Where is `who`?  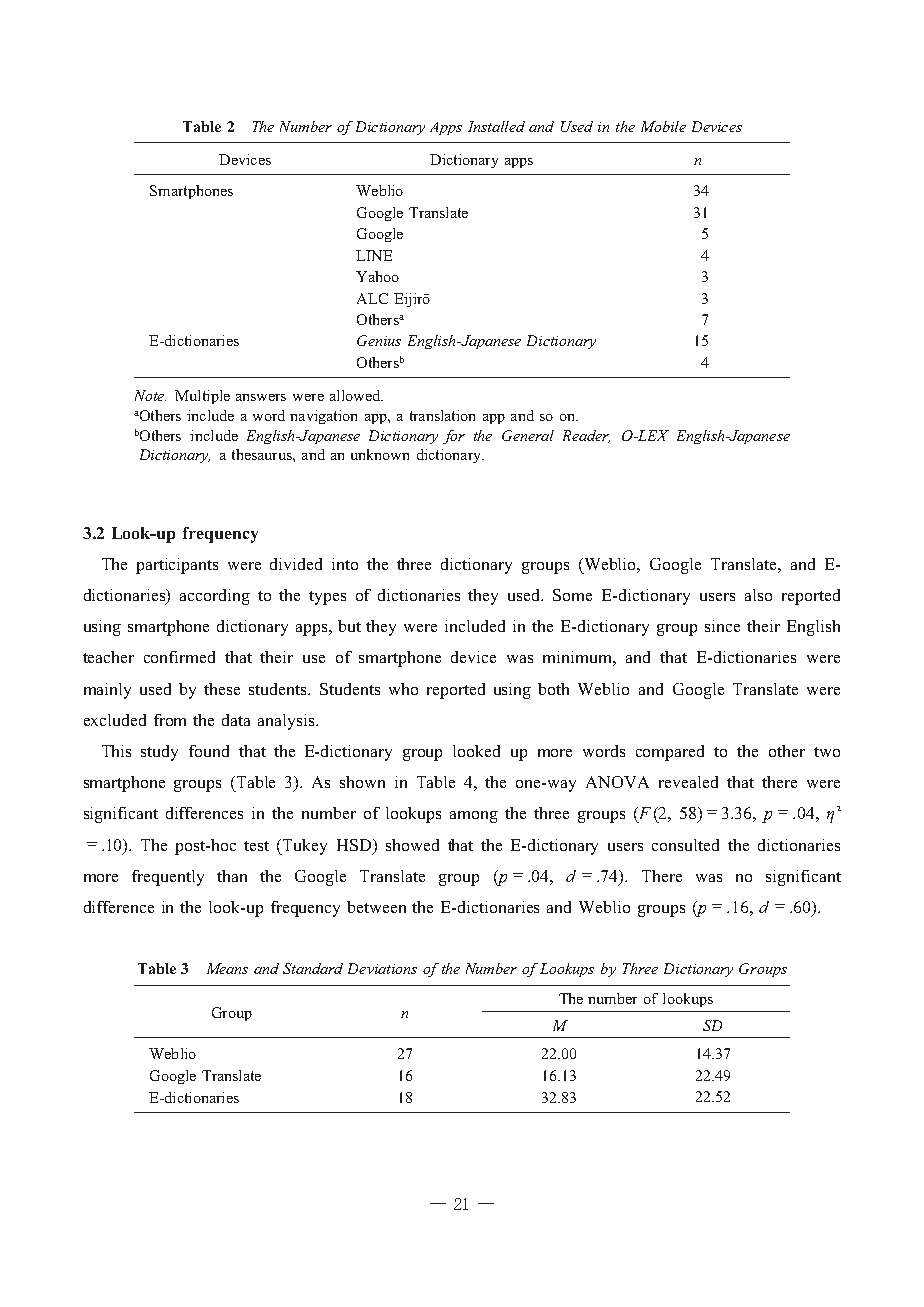 who is located at coordinates (403, 689).
